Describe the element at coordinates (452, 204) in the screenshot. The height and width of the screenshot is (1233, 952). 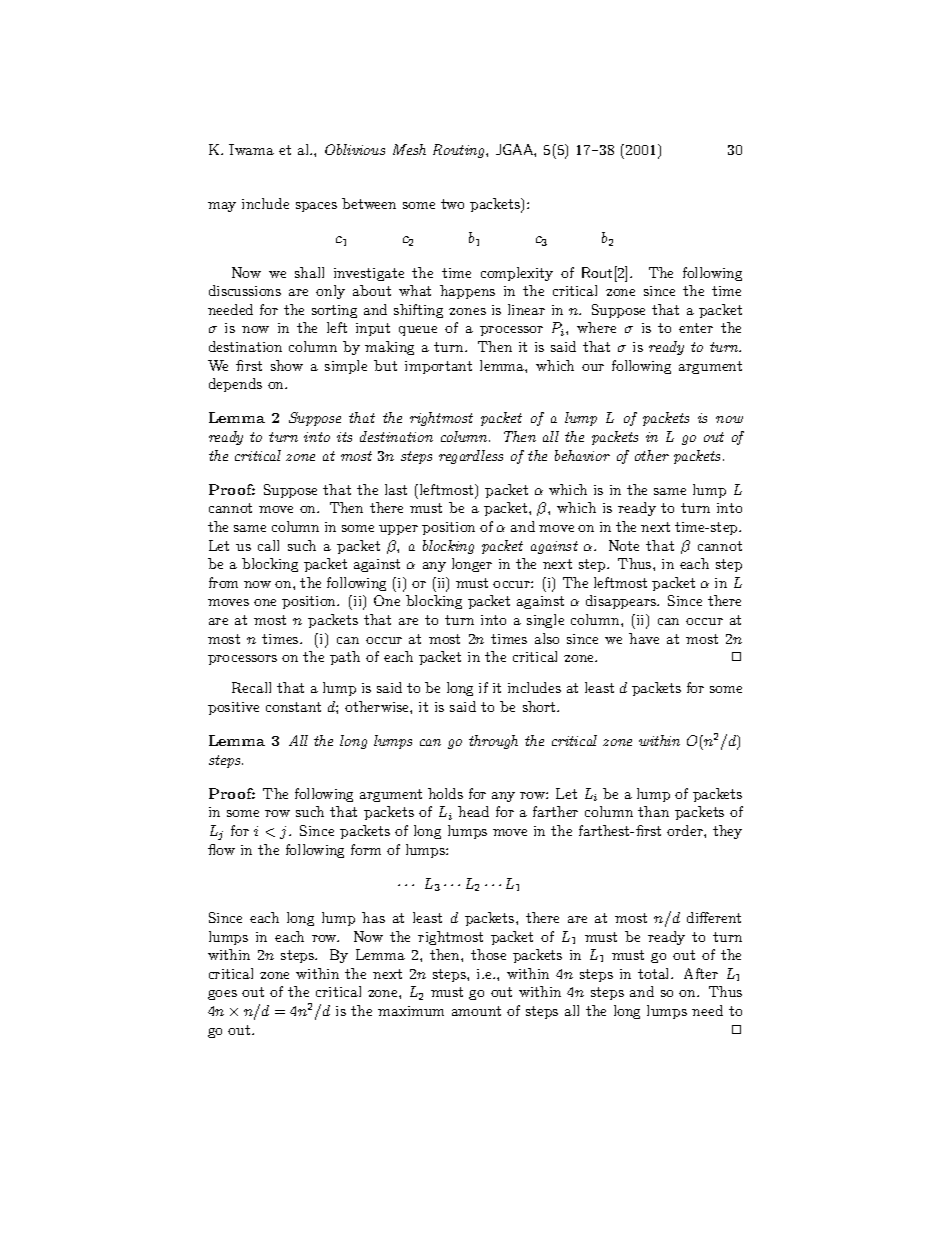
I see `two` at that location.
